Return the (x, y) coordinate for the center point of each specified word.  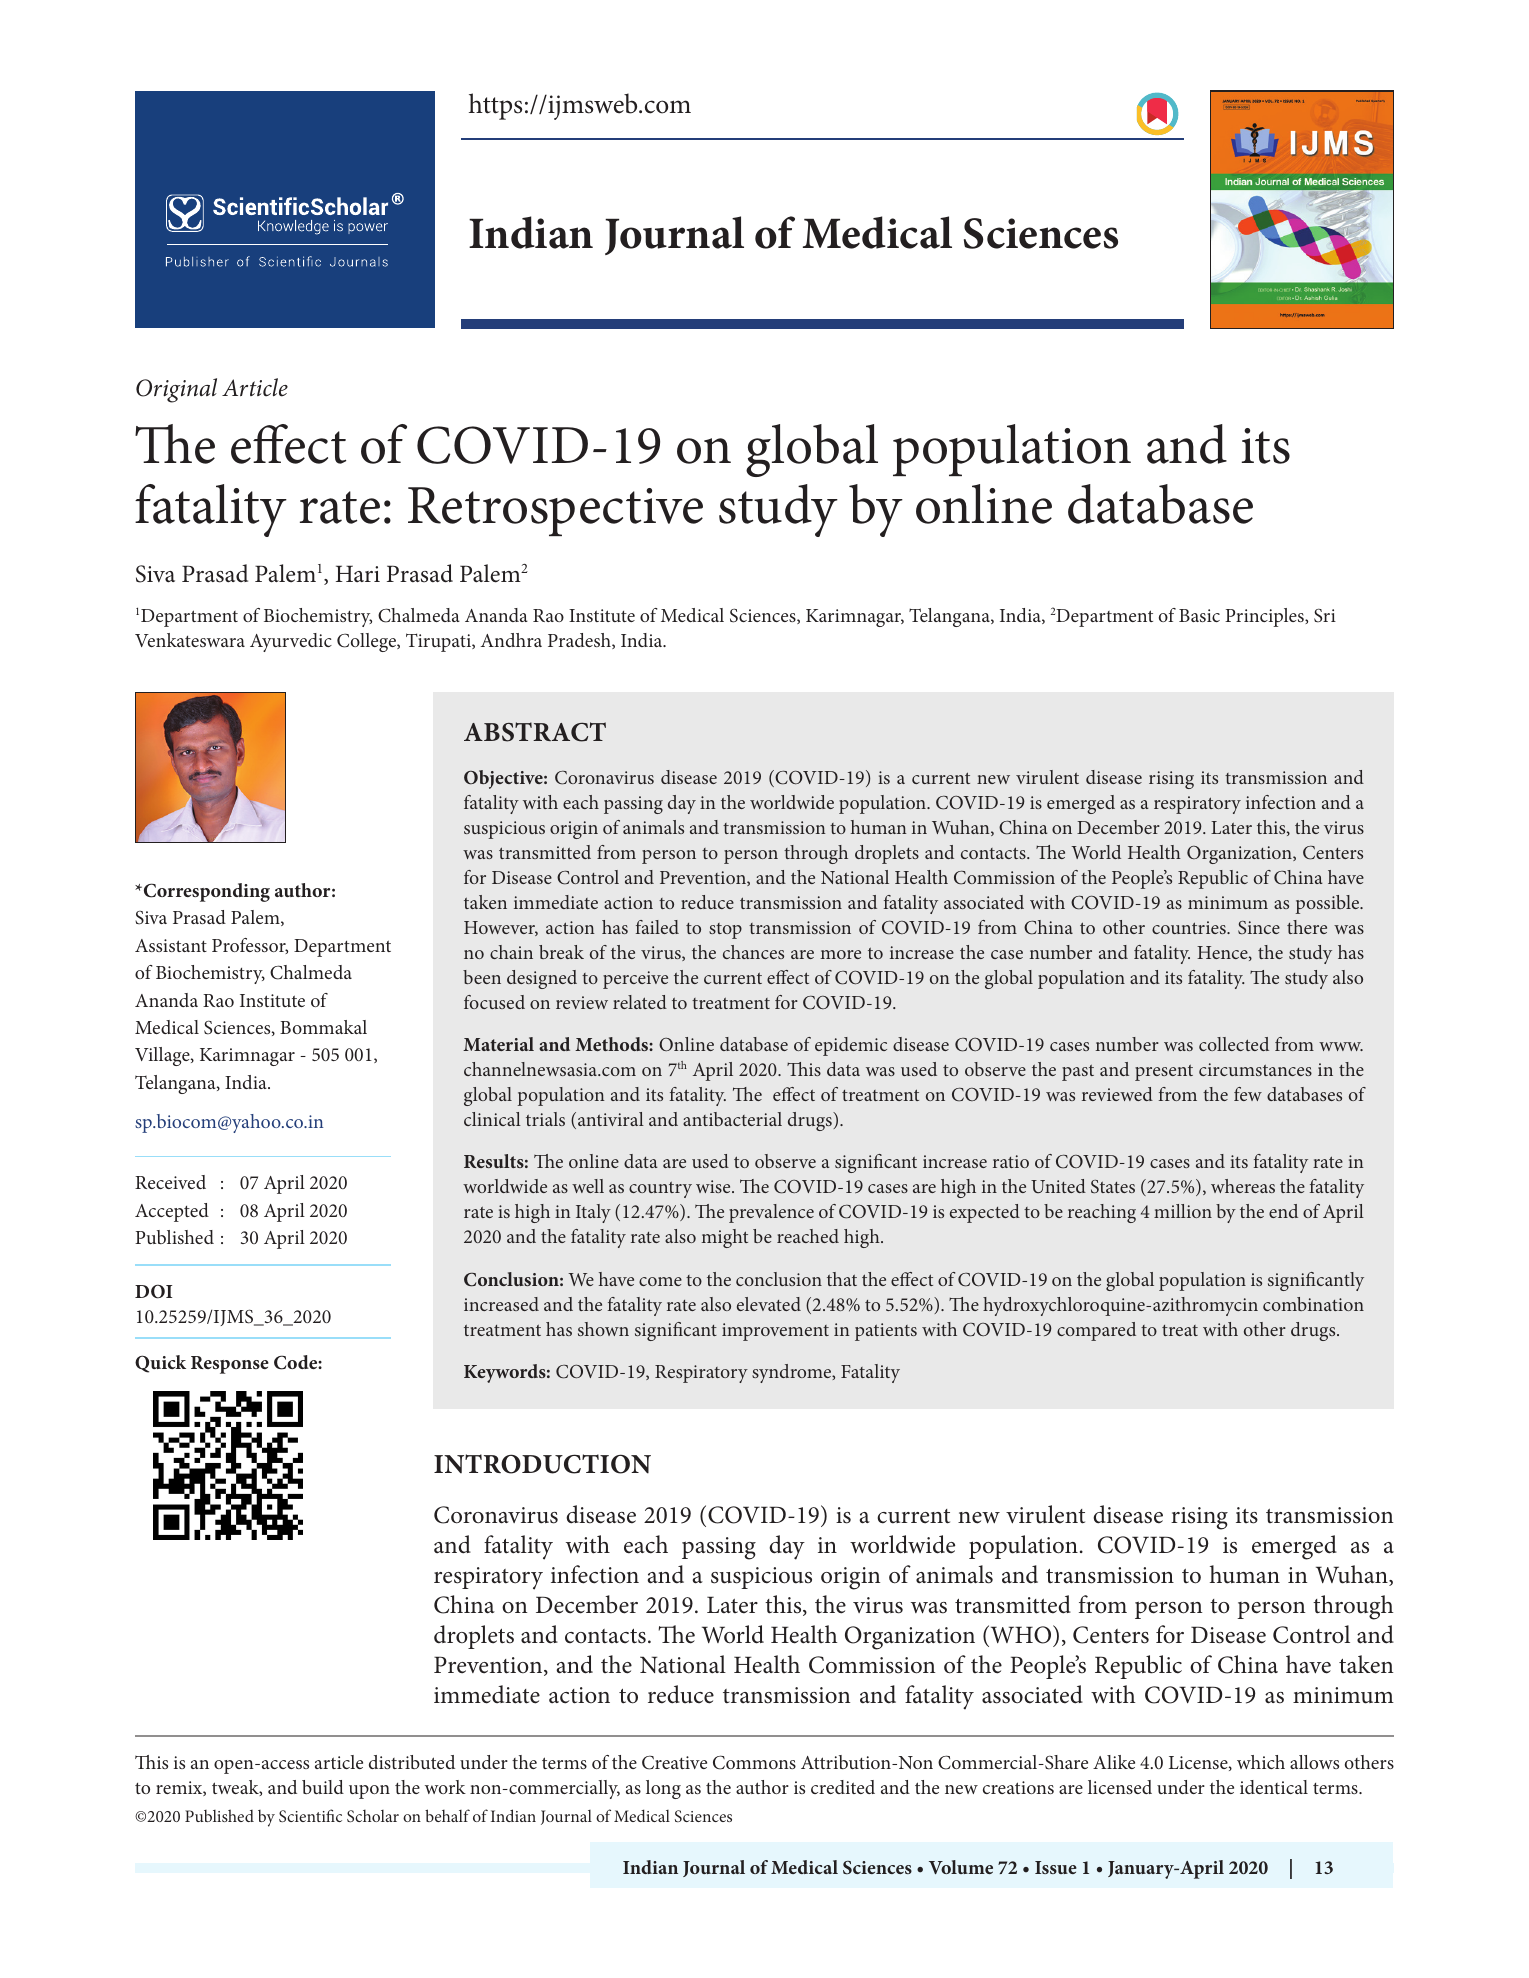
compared (1096, 1331)
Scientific (310, 1815)
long (663, 1789)
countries (1190, 927)
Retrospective (555, 511)
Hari (358, 573)
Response (230, 1365)
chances (753, 952)
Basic (1199, 615)
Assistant (171, 945)
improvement (775, 1332)
